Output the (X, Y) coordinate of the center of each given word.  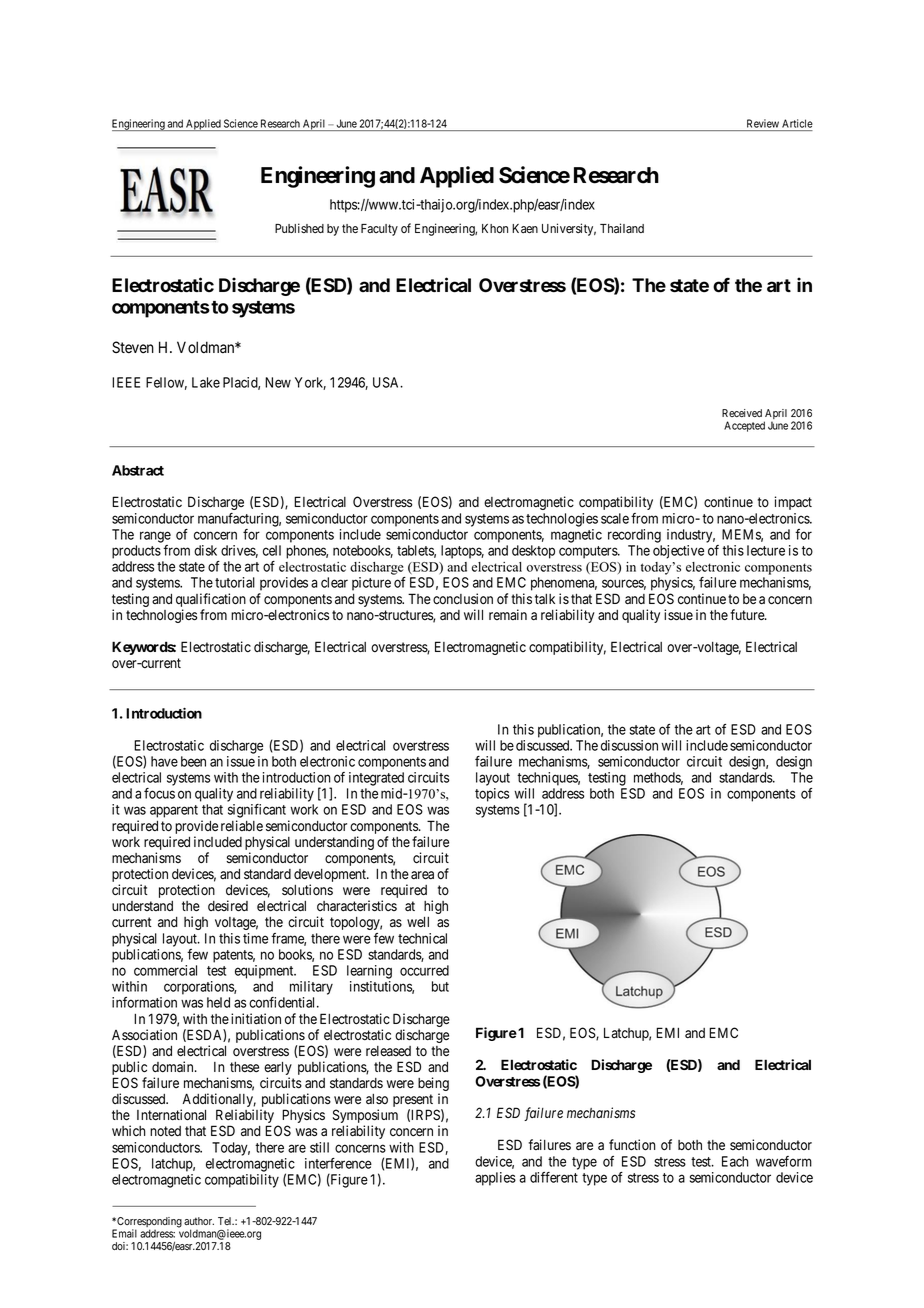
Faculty (379, 230)
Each (735, 1161)
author (199, 1221)
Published (299, 228)
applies (495, 1179)
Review (763, 123)
